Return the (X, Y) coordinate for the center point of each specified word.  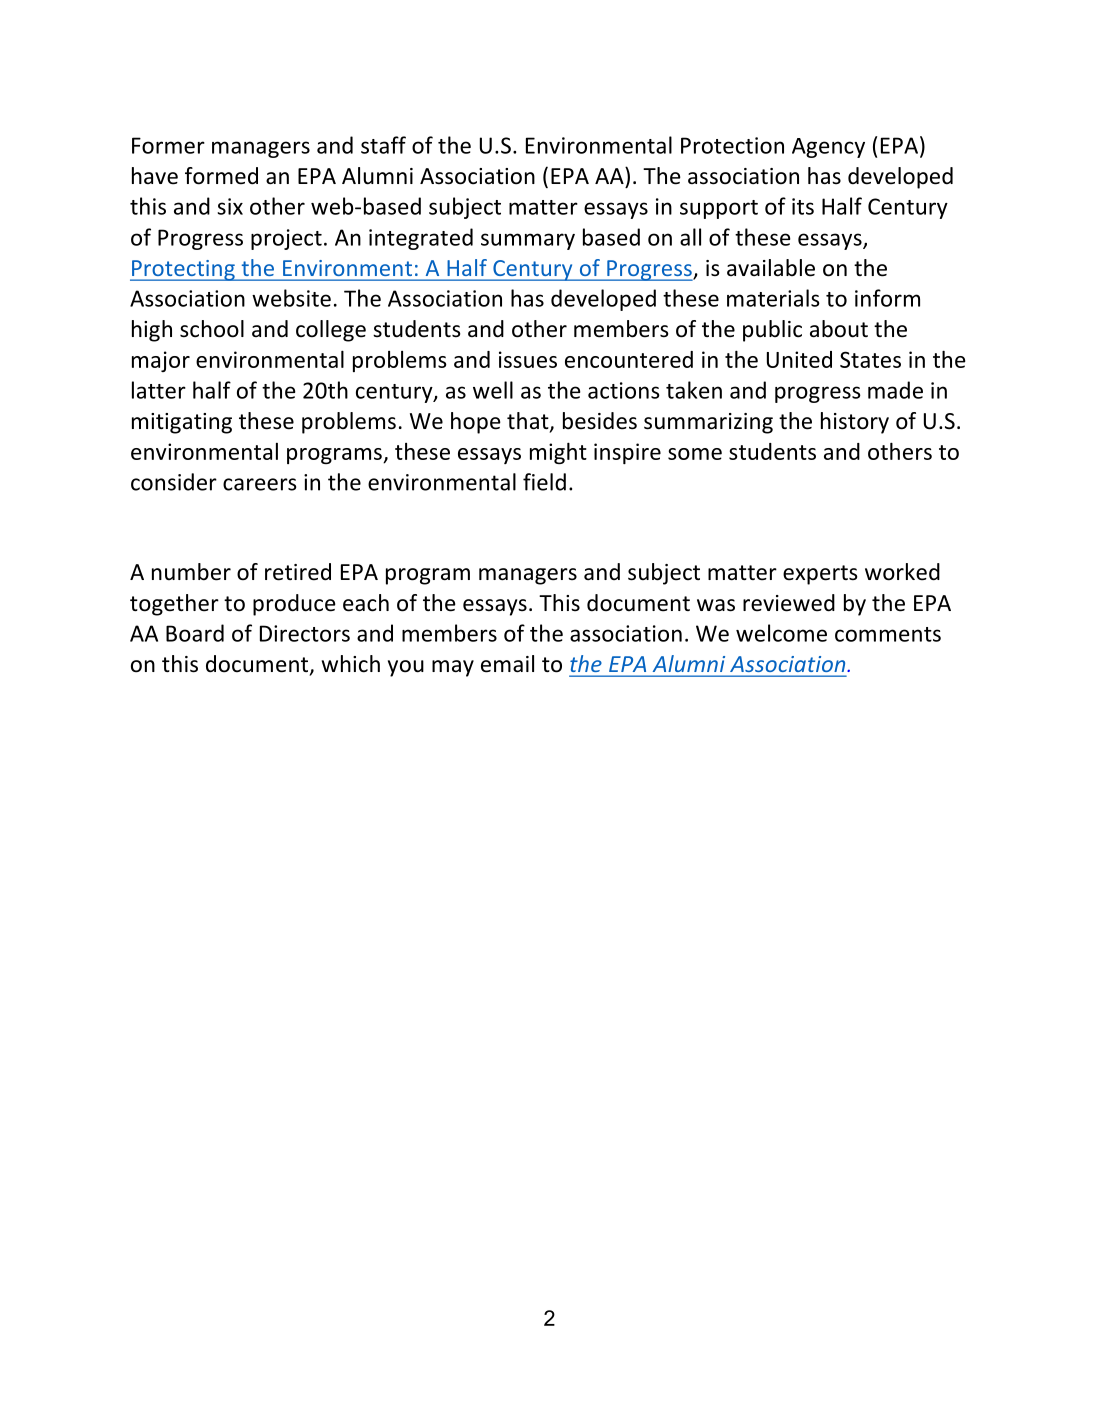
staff (383, 145)
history (855, 423)
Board (195, 633)
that (529, 422)
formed (221, 176)
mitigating (182, 423)
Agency (828, 148)
